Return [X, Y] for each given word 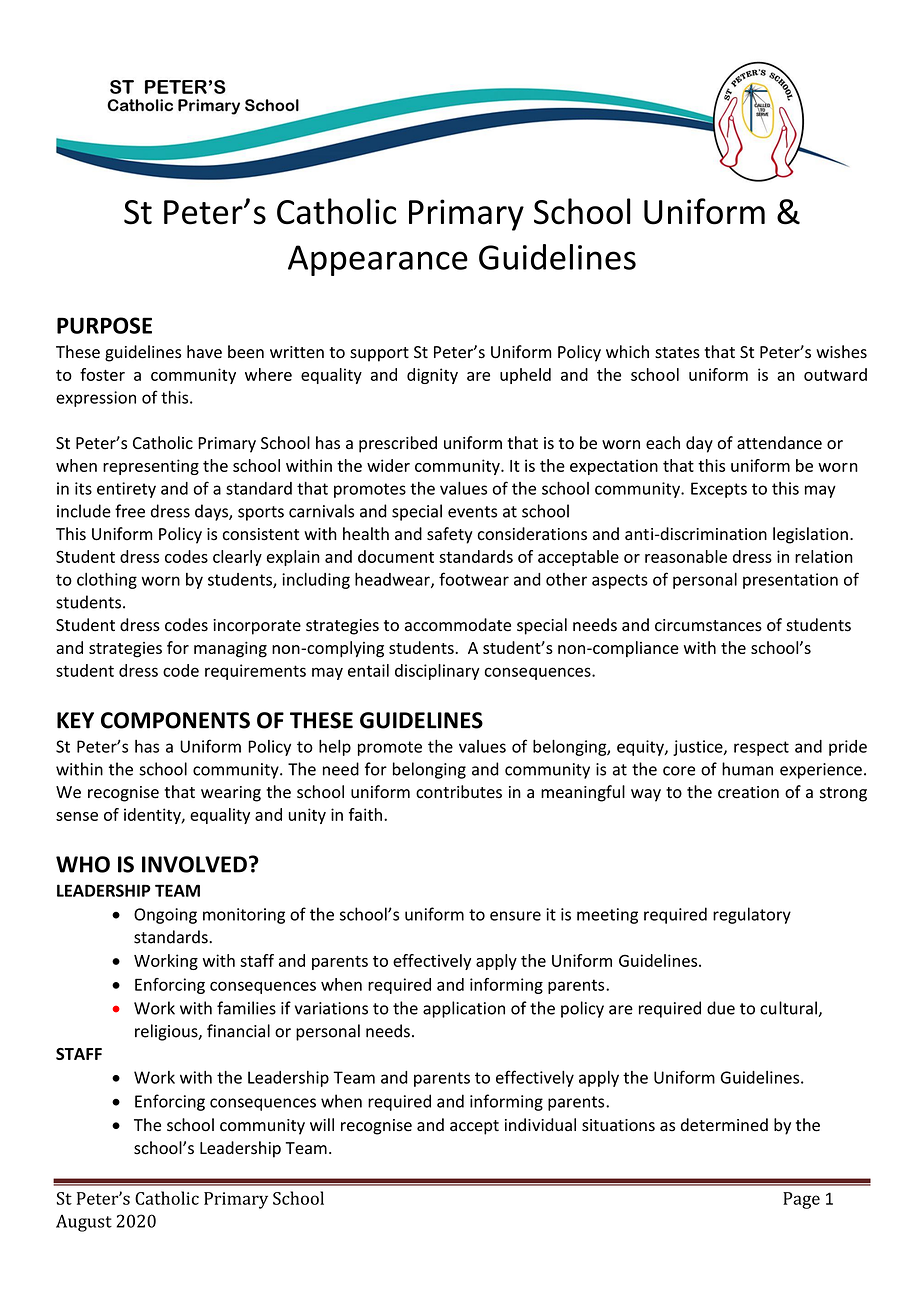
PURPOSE [104, 325]
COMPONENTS [175, 720]
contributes [459, 792]
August [84, 1223]
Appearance [378, 260]
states [677, 353]
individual [540, 1125]
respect [761, 748]
